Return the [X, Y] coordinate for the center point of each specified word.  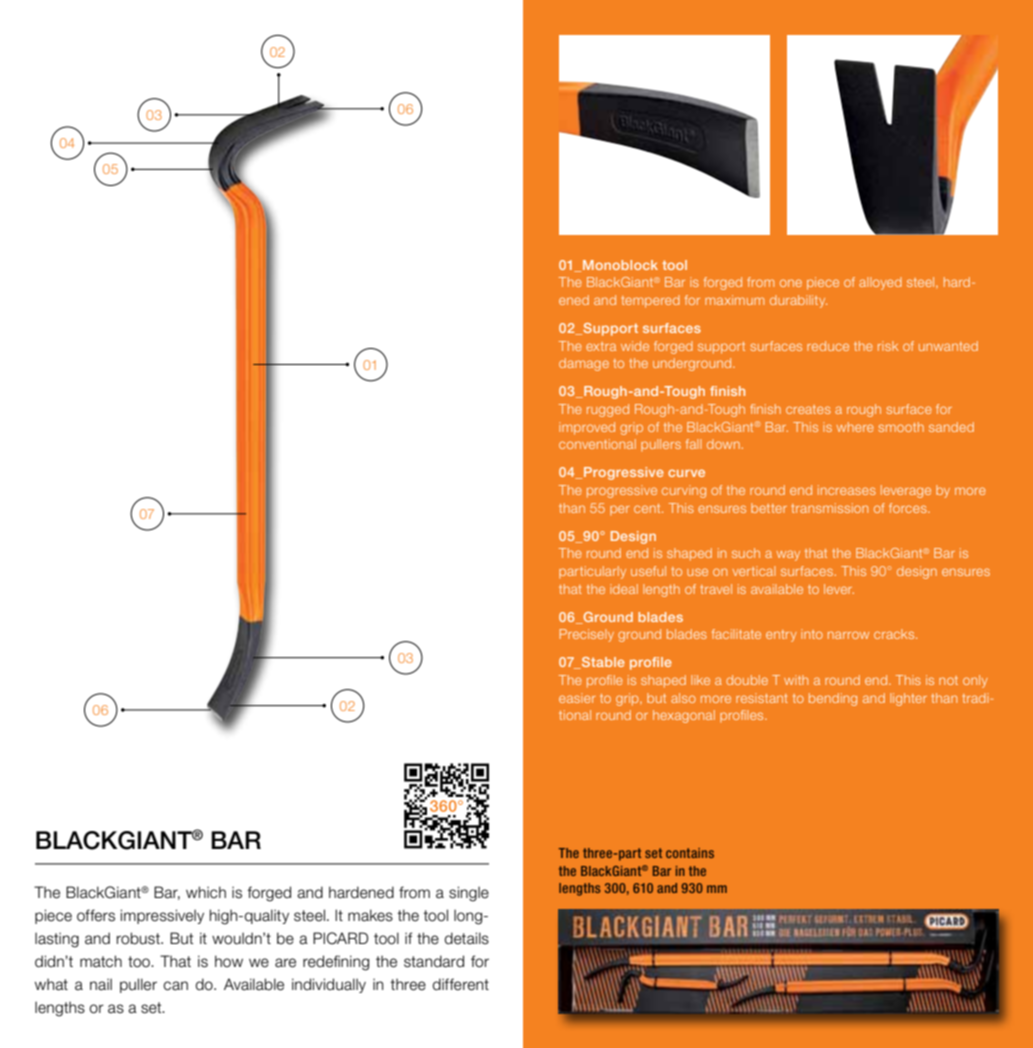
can [175, 986]
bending [833, 699]
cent [648, 508]
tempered [650, 301]
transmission [829, 508]
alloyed [880, 283]
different [461, 984]
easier [577, 698]
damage [584, 364]
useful [648, 571]
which [206, 892]
